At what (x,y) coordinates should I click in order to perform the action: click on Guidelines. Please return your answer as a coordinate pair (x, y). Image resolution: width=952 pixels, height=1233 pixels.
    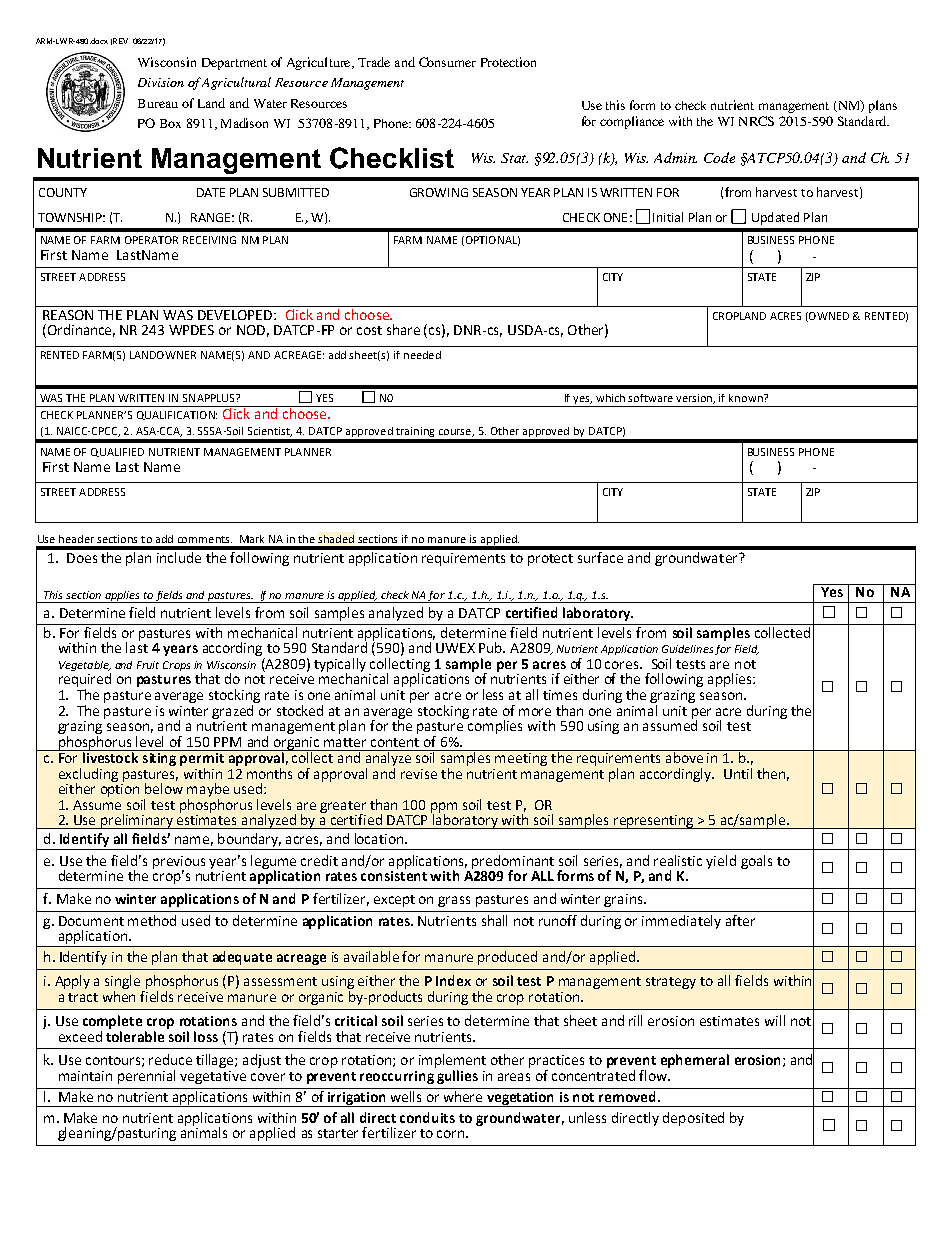
    Looking at the image, I should click on (687, 649).
